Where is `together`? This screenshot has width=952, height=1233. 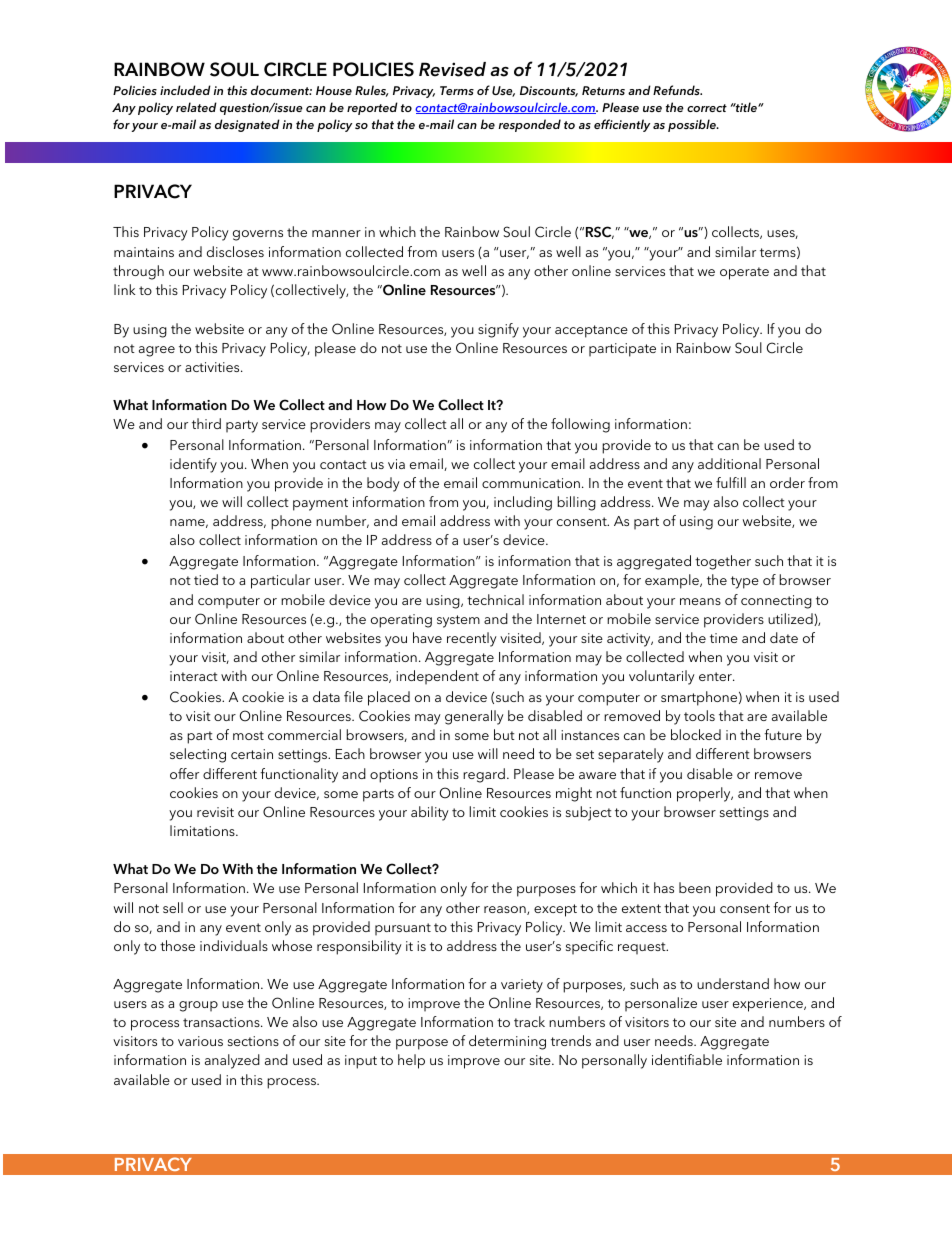 together is located at coordinates (723, 562).
